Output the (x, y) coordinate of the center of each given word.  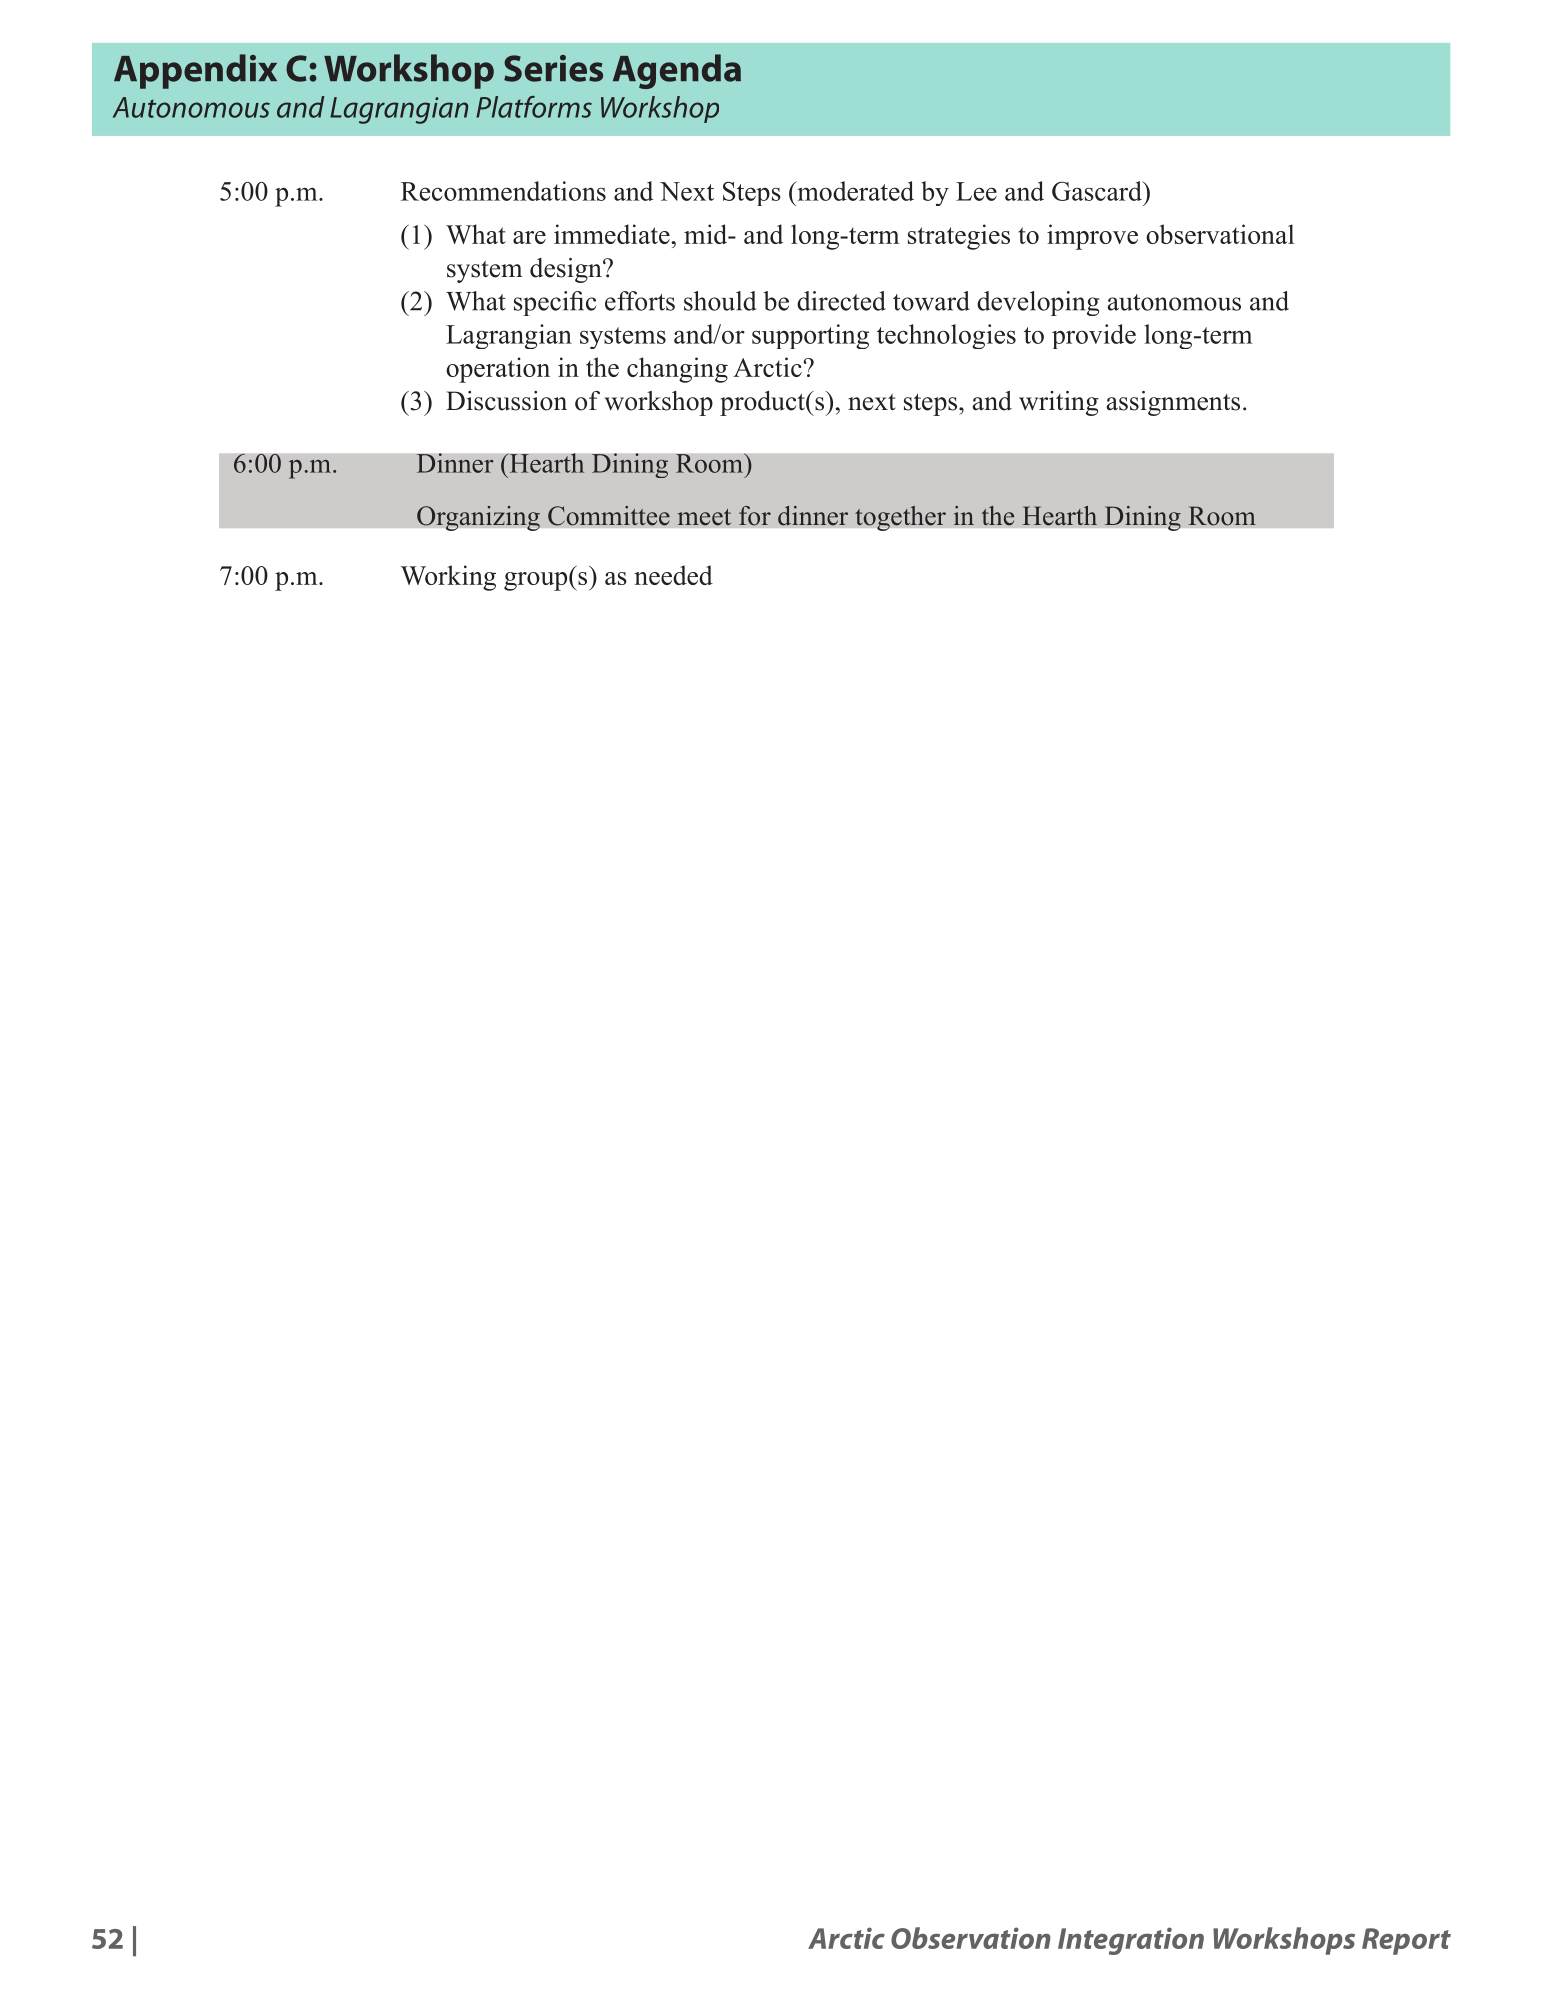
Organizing (478, 518)
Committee (609, 516)
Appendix (195, 71)
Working (448, 578)
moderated (854, 191)
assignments (1173, 403)
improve (1092, 237)
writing (1059, 403)
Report (1406, 1941)
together (900, 518)
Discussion (506, 401)
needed (673, 575)
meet (704, 517)
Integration (1131, 1941)
